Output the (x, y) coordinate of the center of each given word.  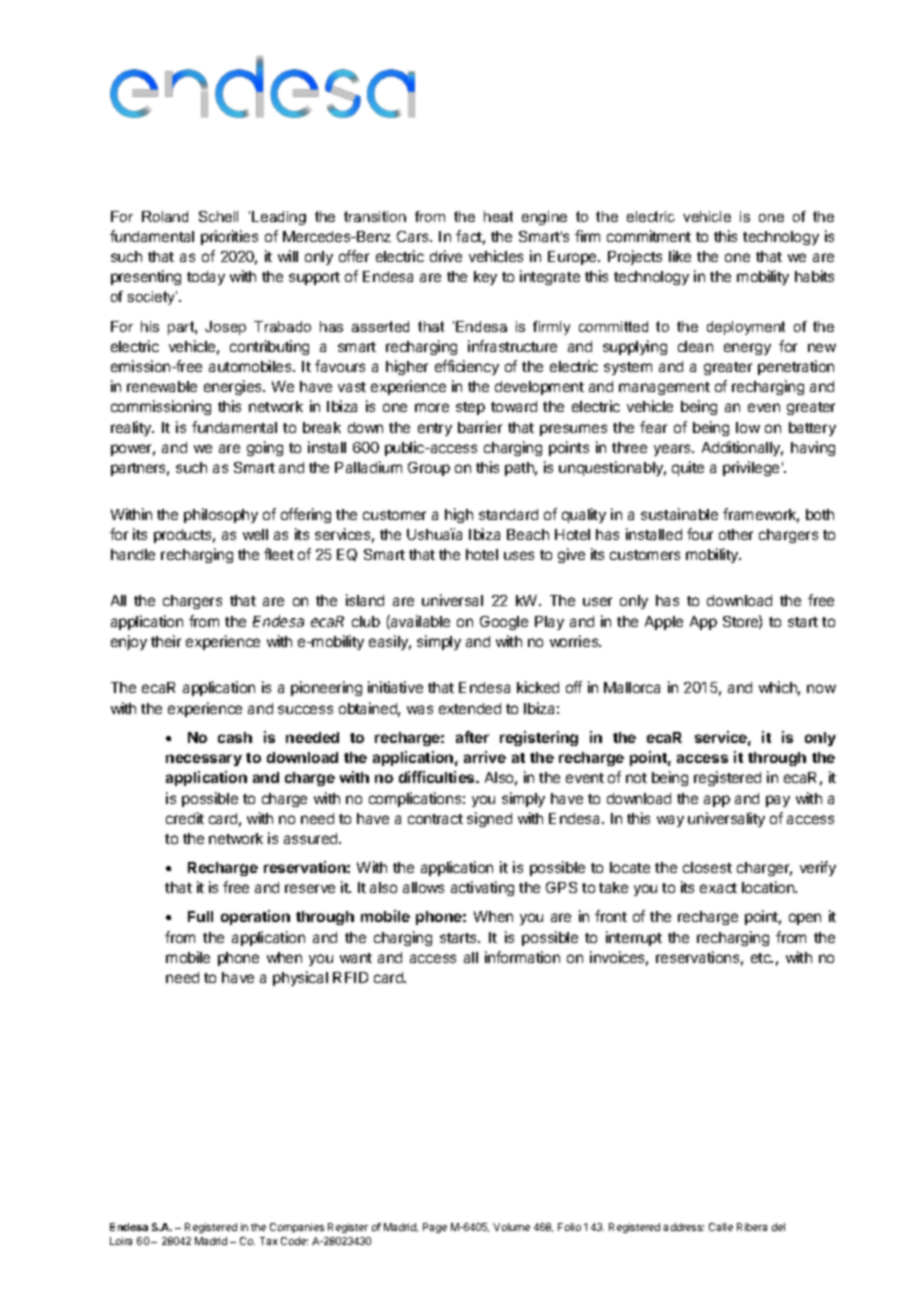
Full (200, 916)
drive (446, 256)
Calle (721, 1227)
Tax (268, 1241)
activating (482, 888)
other (736, 534)
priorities (229, 237)
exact (718, 888)
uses (519, 555)
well (255, 534)
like (680, 256)
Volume (511, 1227)
